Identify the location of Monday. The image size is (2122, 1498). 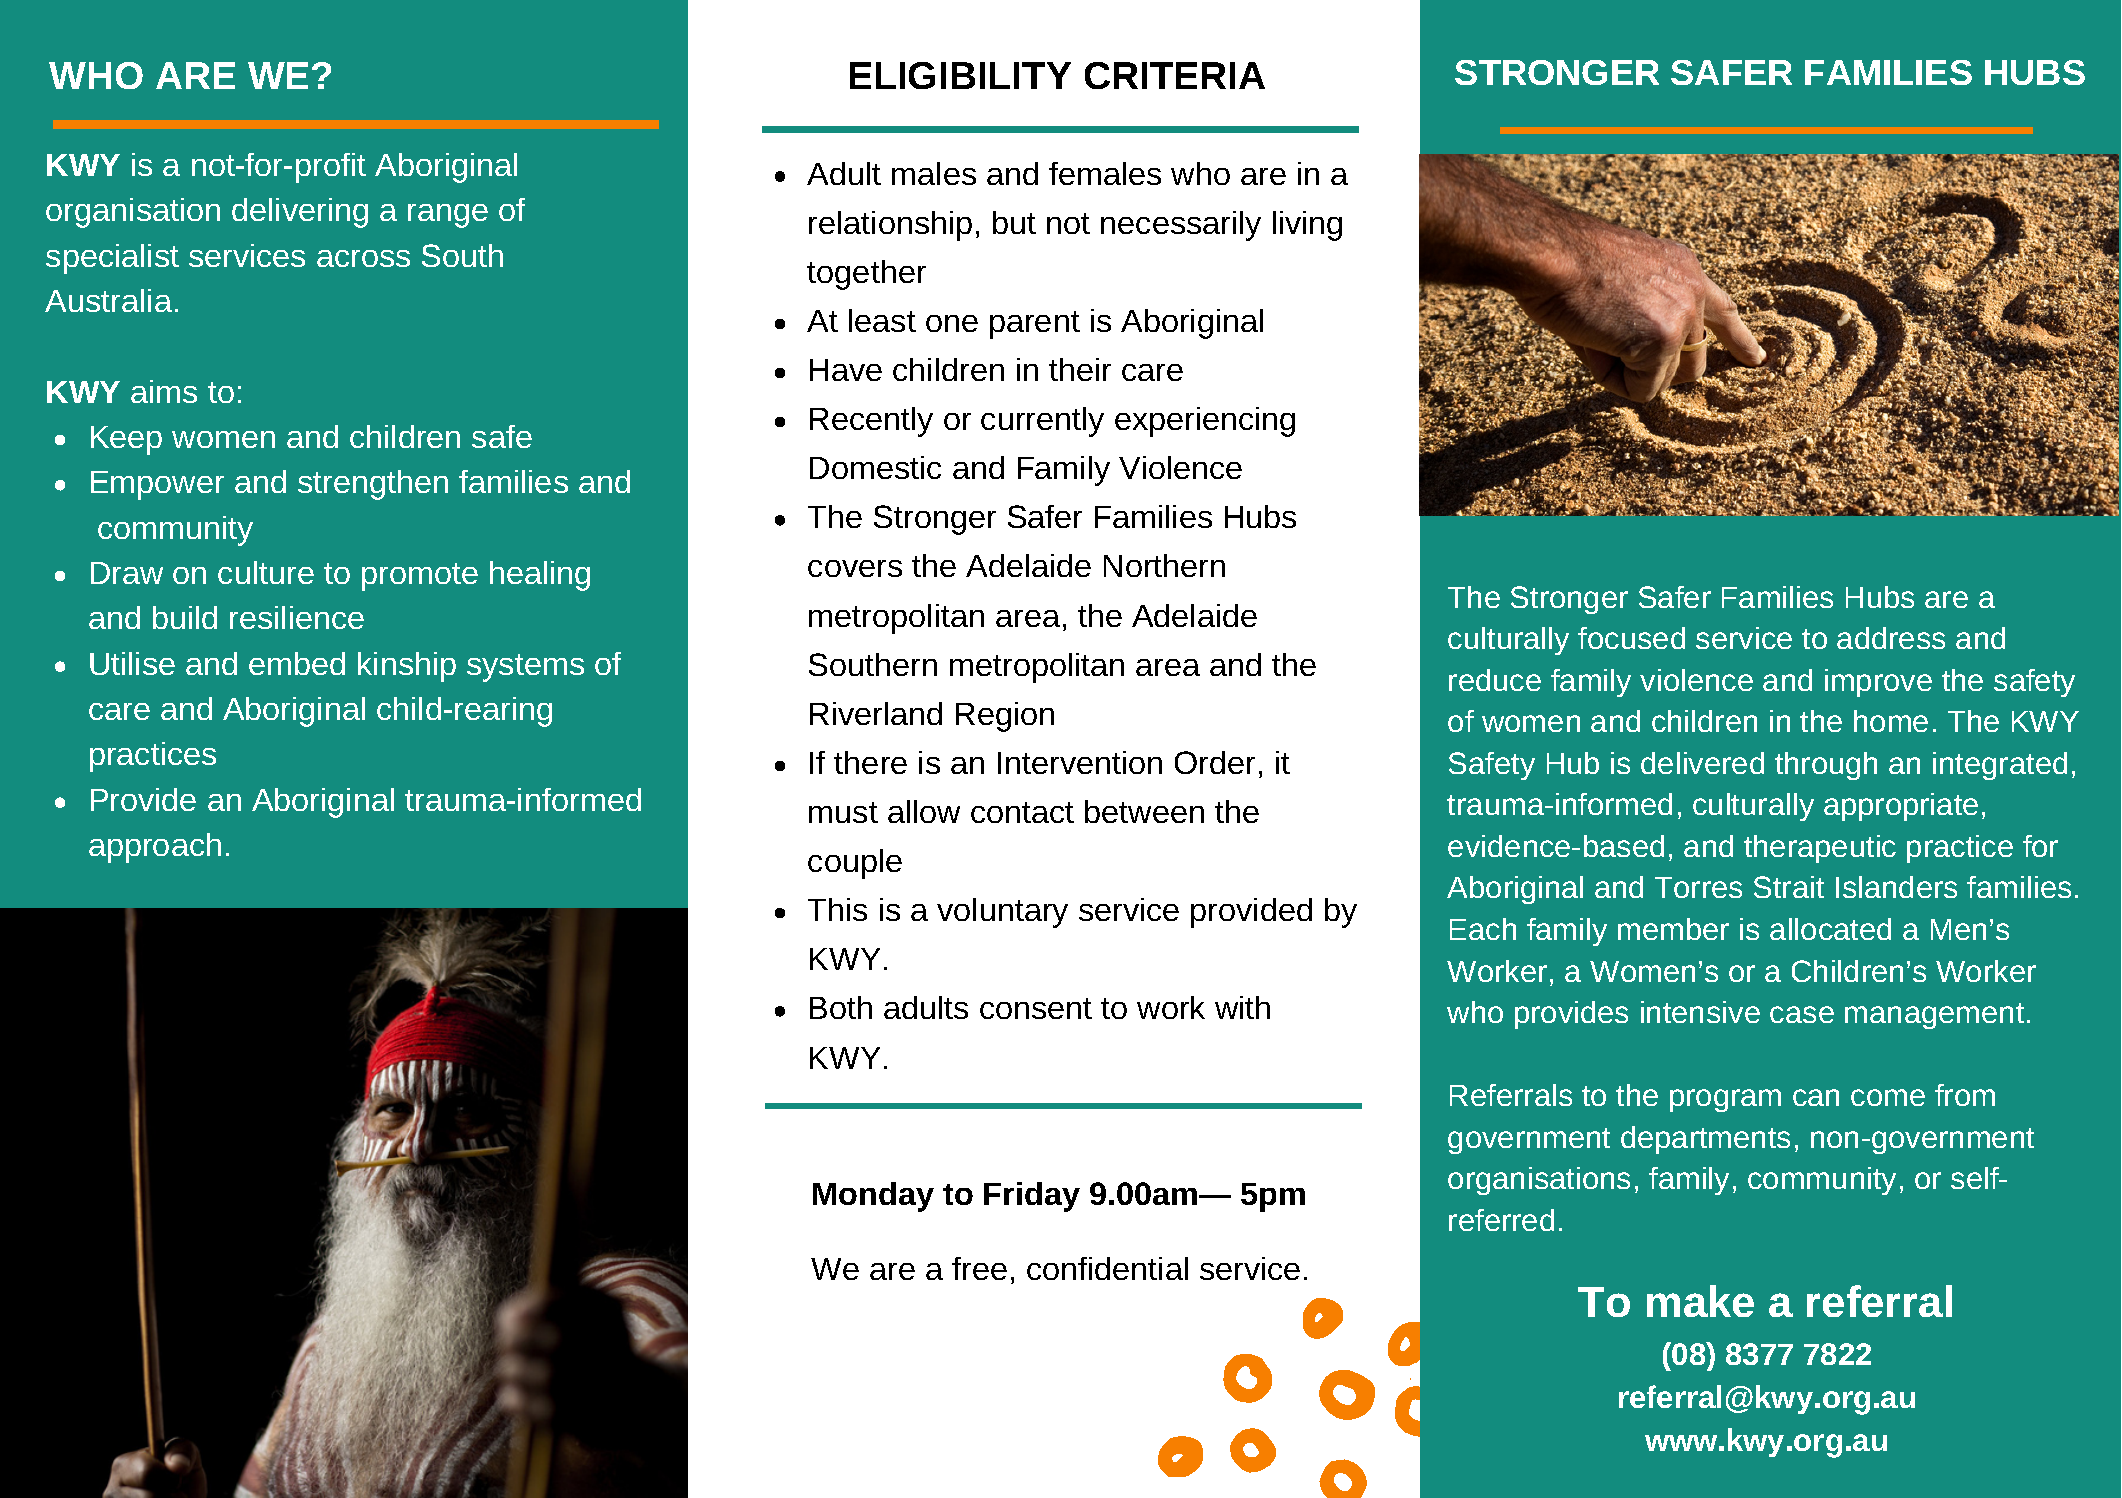
(873, 1197).
